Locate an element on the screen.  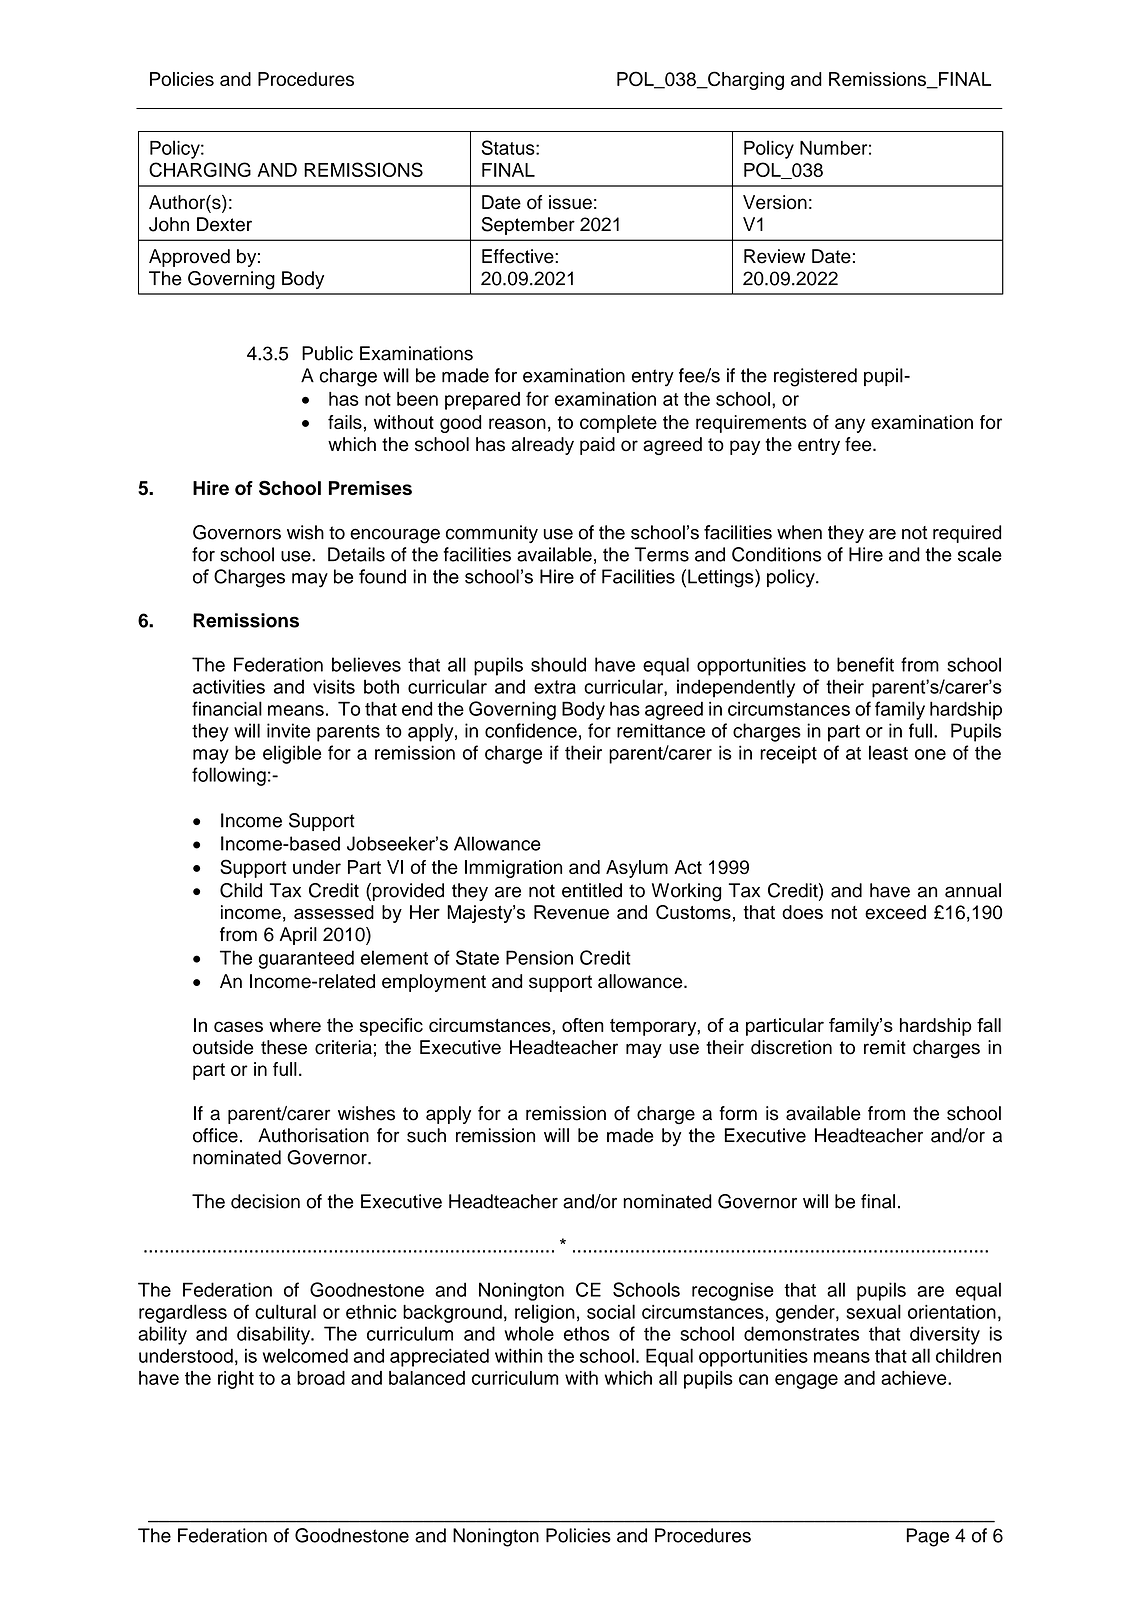
Review is located at coordinates (774, 256).
